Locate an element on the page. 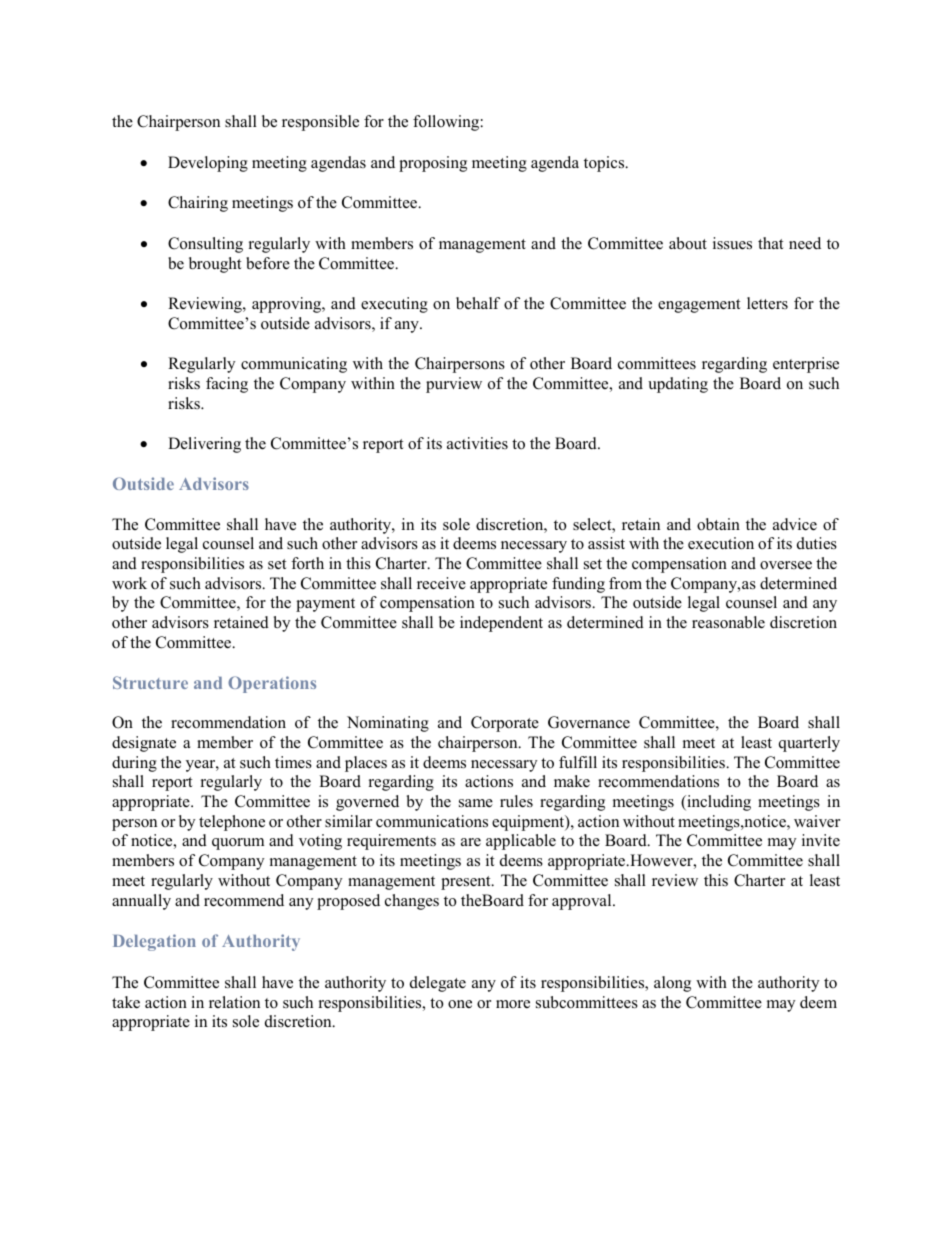 This image has width=952, height=1233. delegate is located at coordinates (438, 984).
